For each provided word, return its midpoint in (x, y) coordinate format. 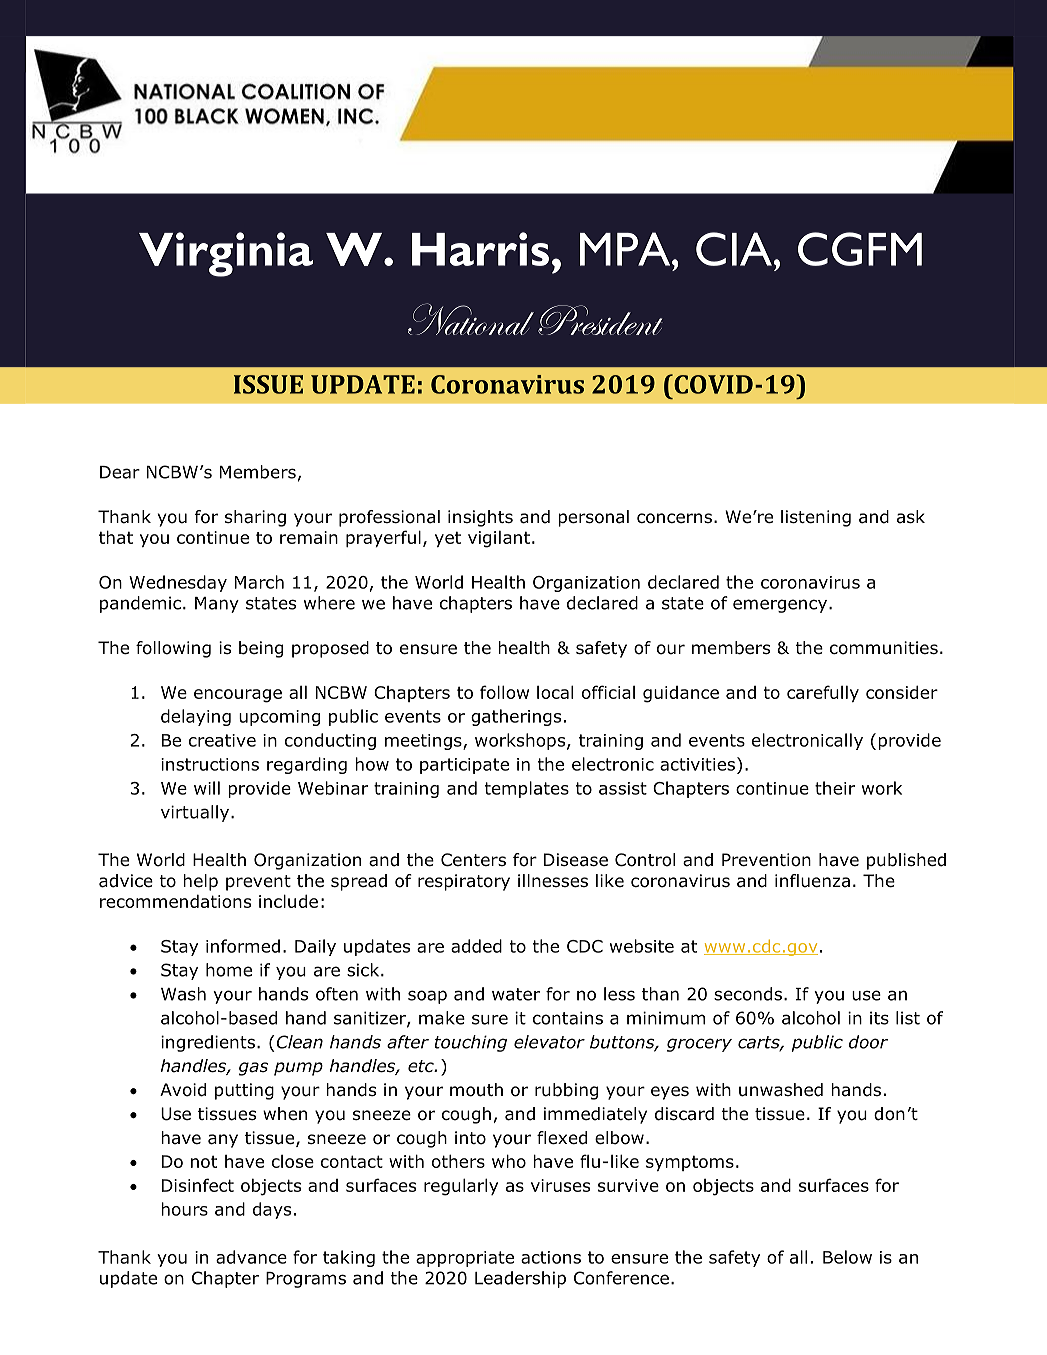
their (835, 788)
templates (527, 789)
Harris (480, 249)
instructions (210, 764)
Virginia (226, 254)
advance (251, 1257)
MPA (626, 249)
